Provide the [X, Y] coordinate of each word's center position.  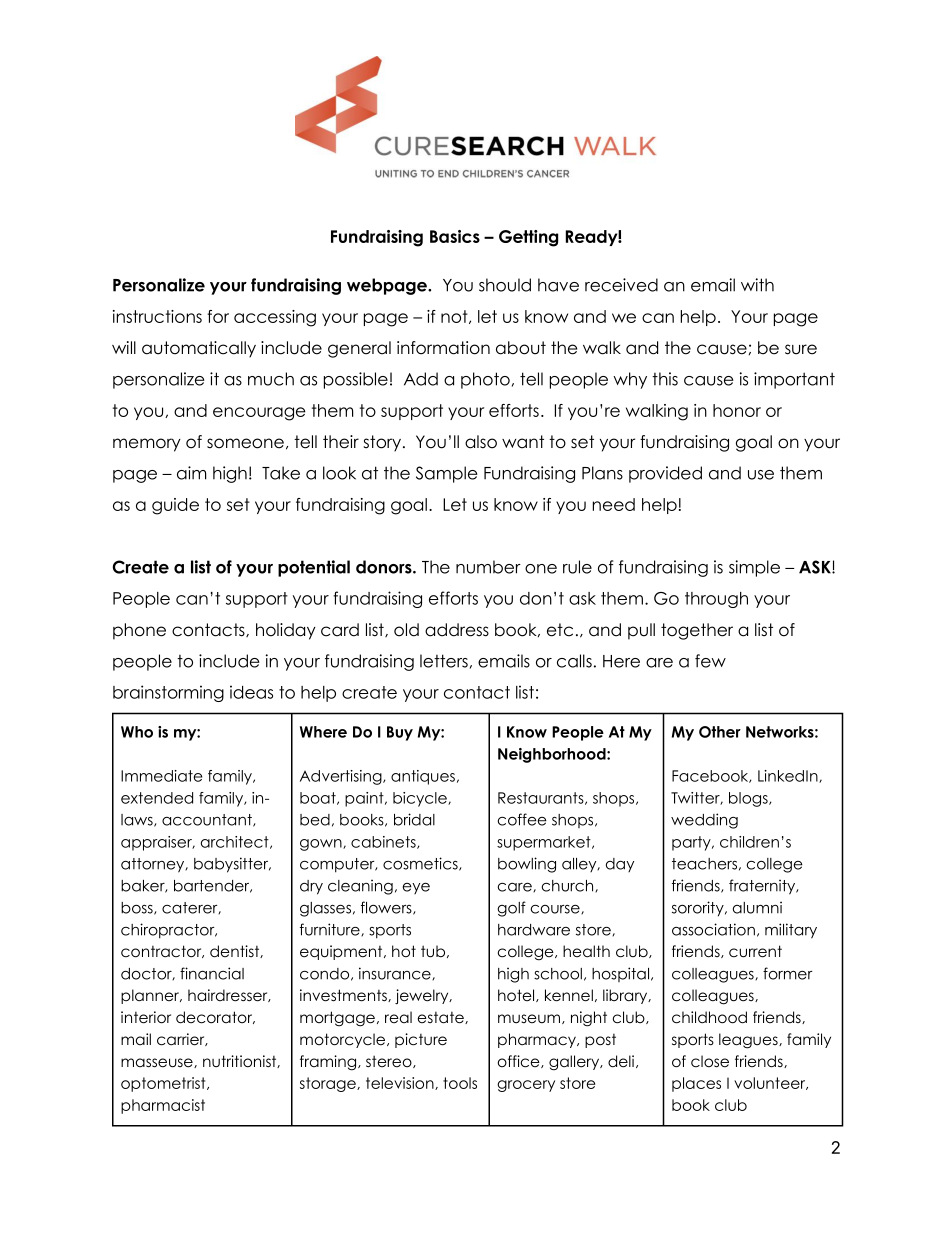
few [710, 661]
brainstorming [168, 693]
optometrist [164, 1084]
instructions [157, 316]
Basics [455, 236]
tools [460, 1083]
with [757, 285]
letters [444, 661]
